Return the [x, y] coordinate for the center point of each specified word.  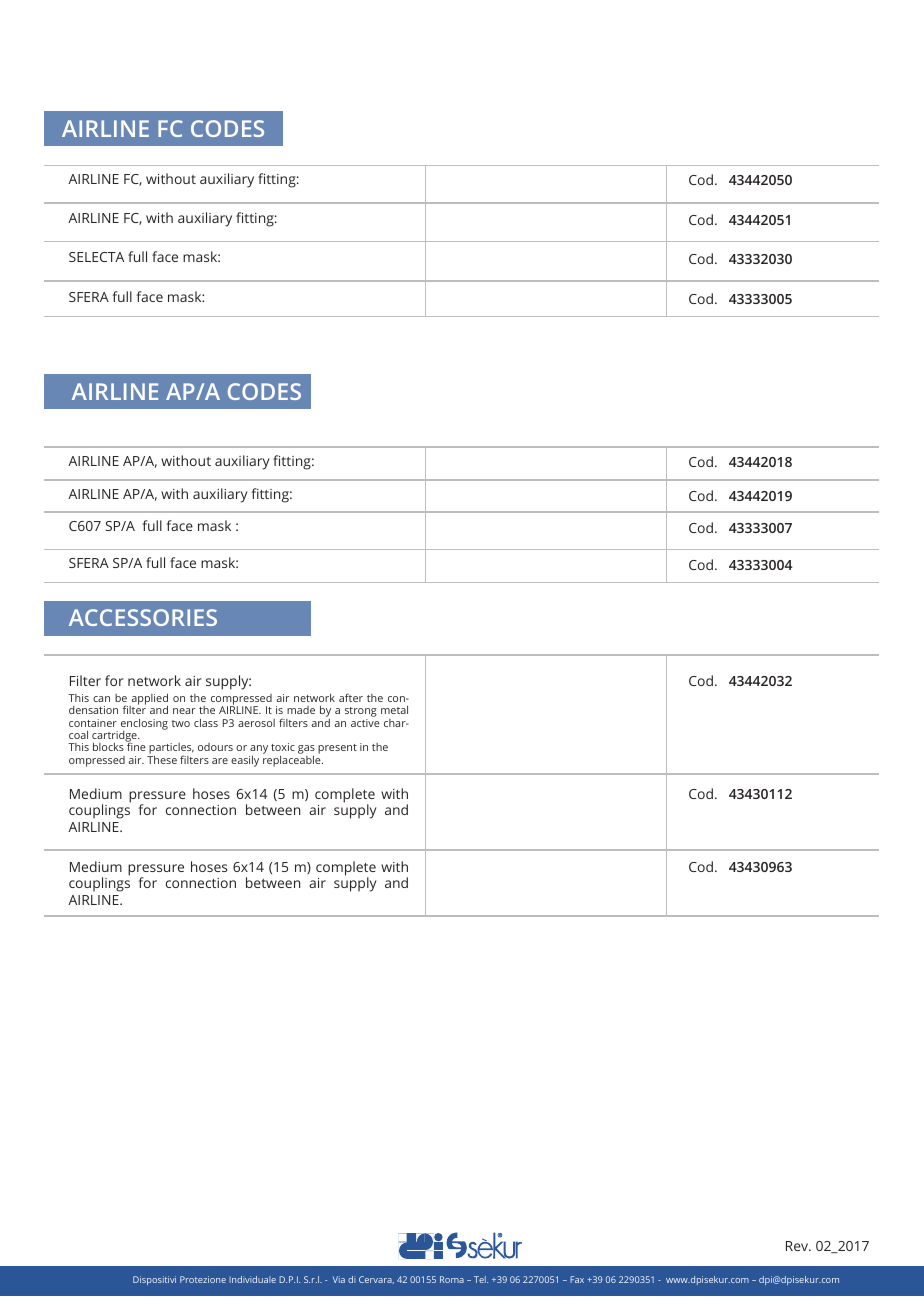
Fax [577, 1279]
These [162, 760]
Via [339, 1279]
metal [394, 710]
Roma [452, 1279]
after [351, 697]
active [365, 723]
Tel [481, 1279]
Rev [798, 1246]
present [337, 749]
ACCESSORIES [143, 617]
